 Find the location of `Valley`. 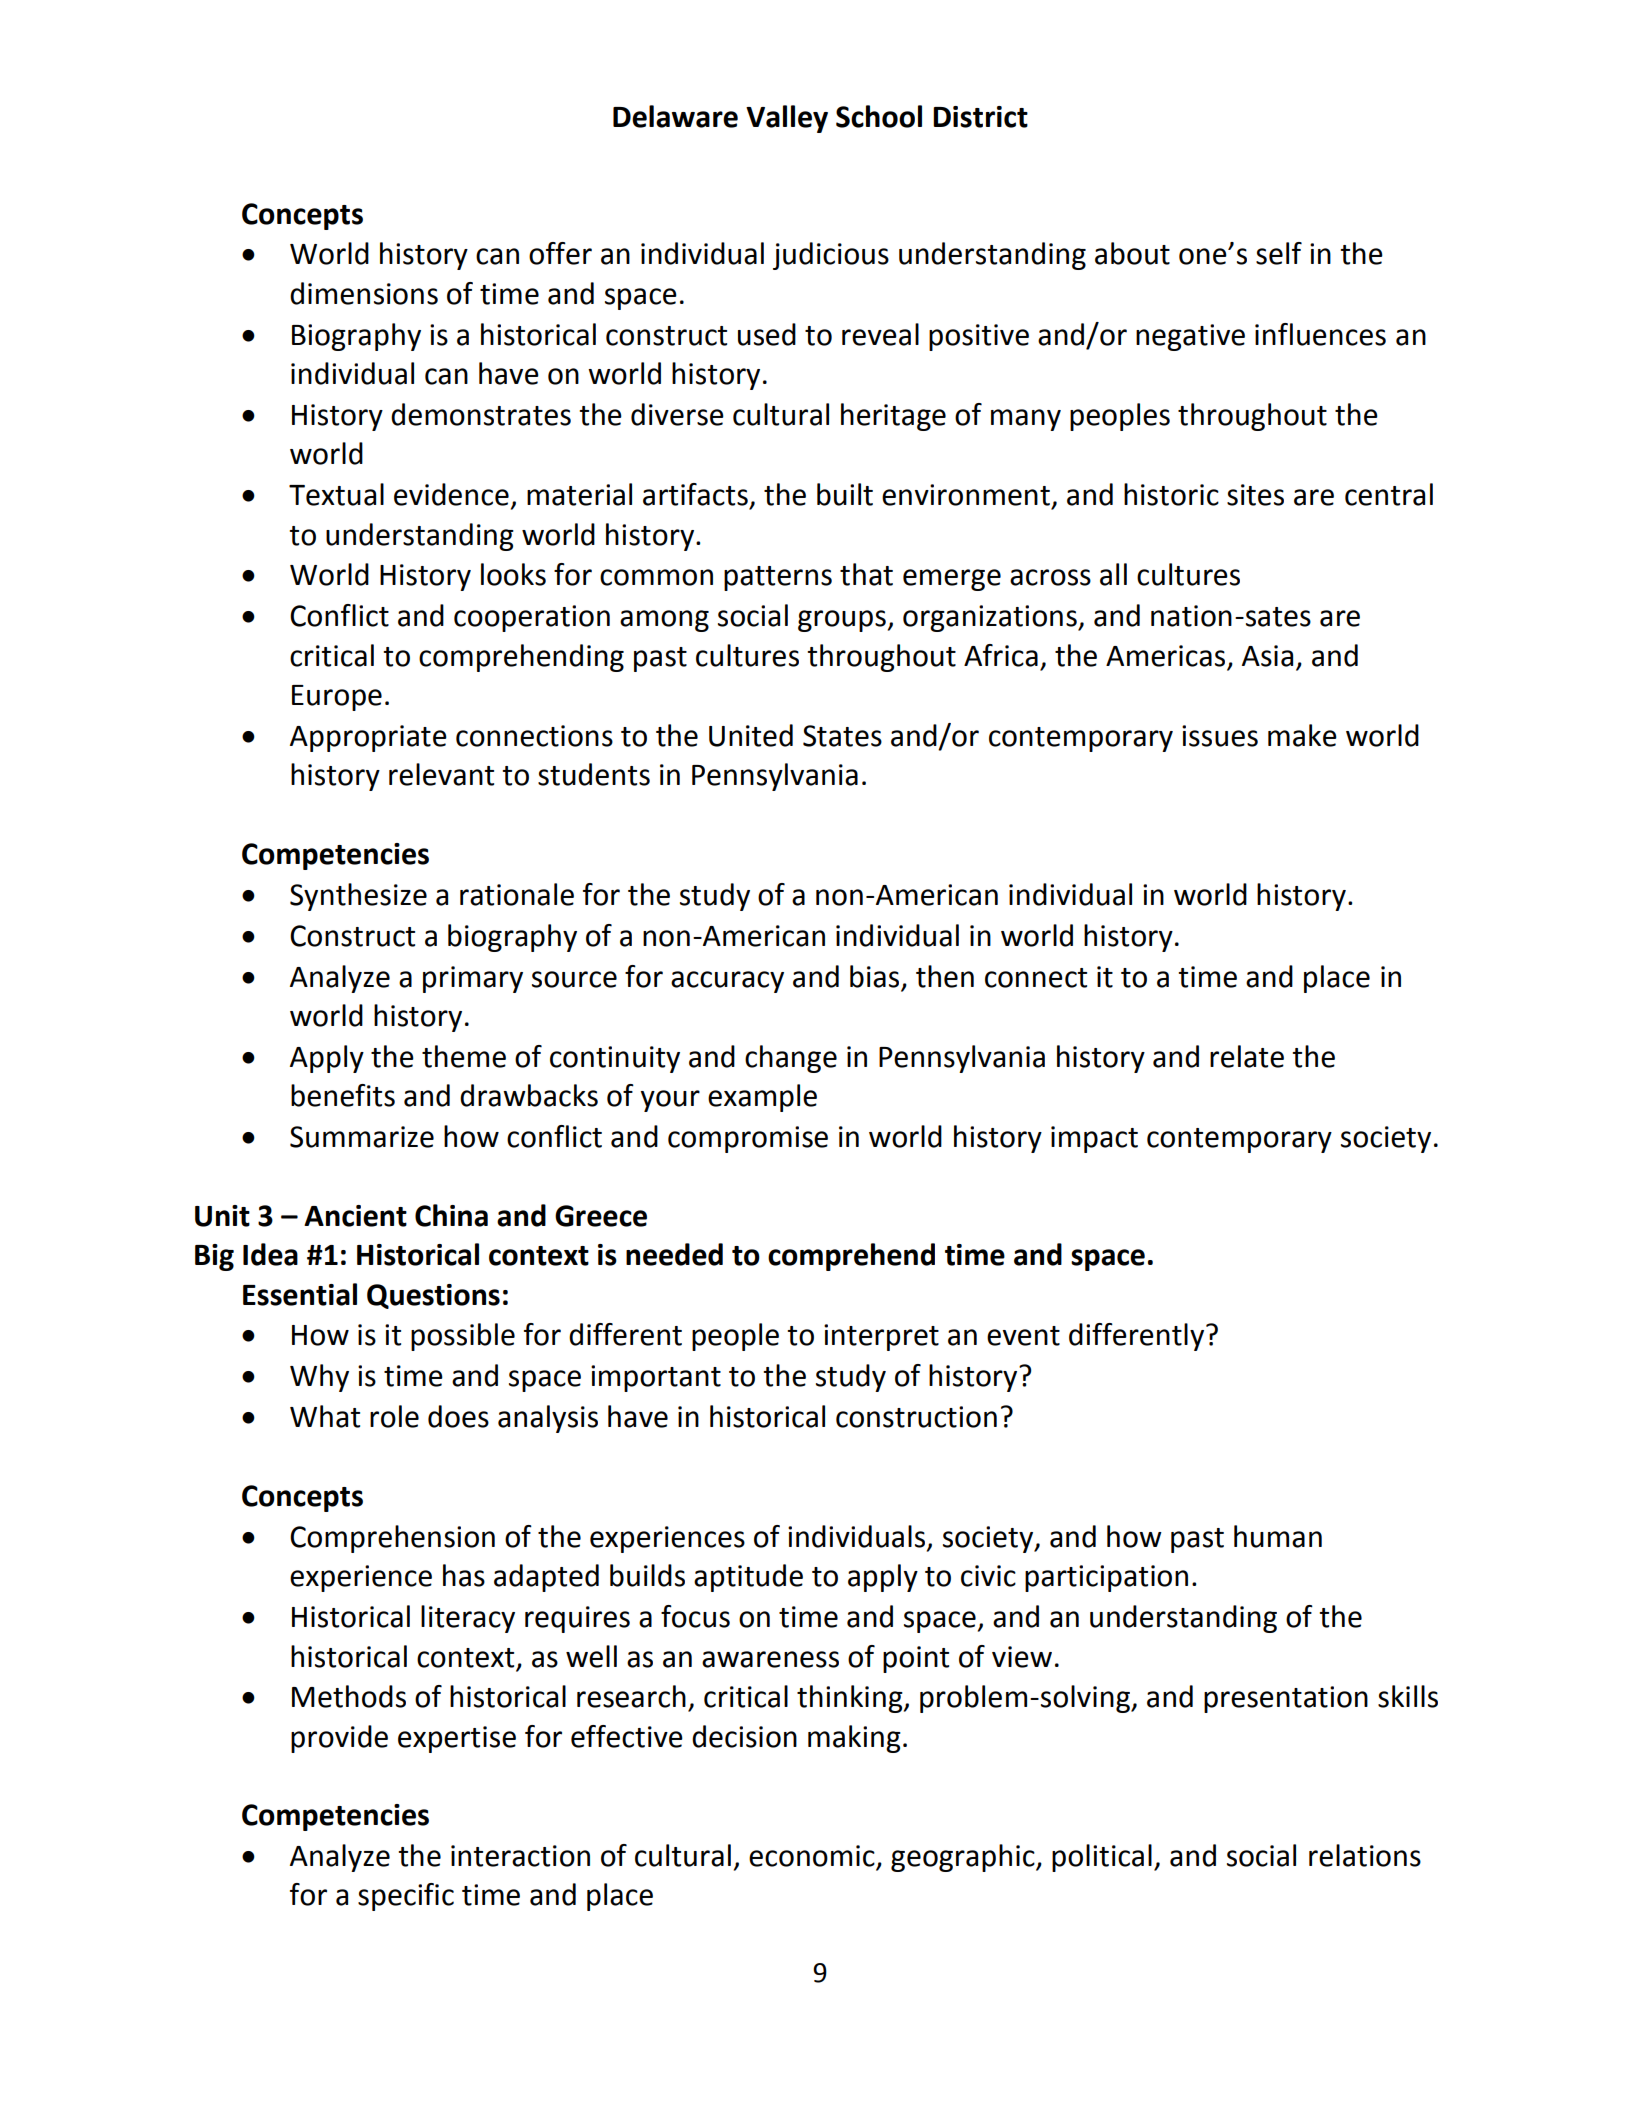

Valley is located at coordinates (787, 119).
